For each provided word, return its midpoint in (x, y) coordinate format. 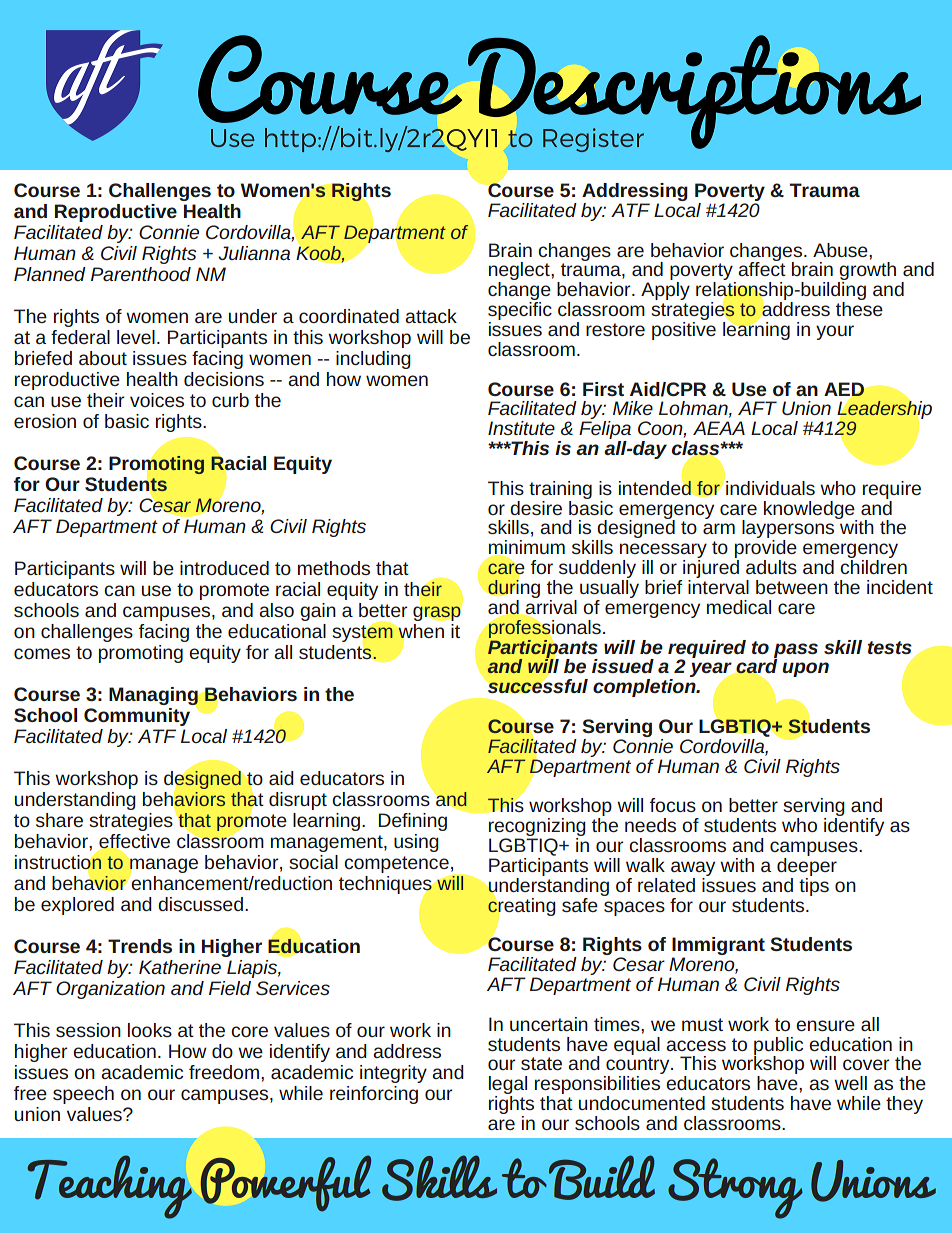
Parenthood (141, 274)
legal (508, 1086)
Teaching (109, 1187)
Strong (735, 1188)
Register (593, 140)
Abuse (841, 250)
